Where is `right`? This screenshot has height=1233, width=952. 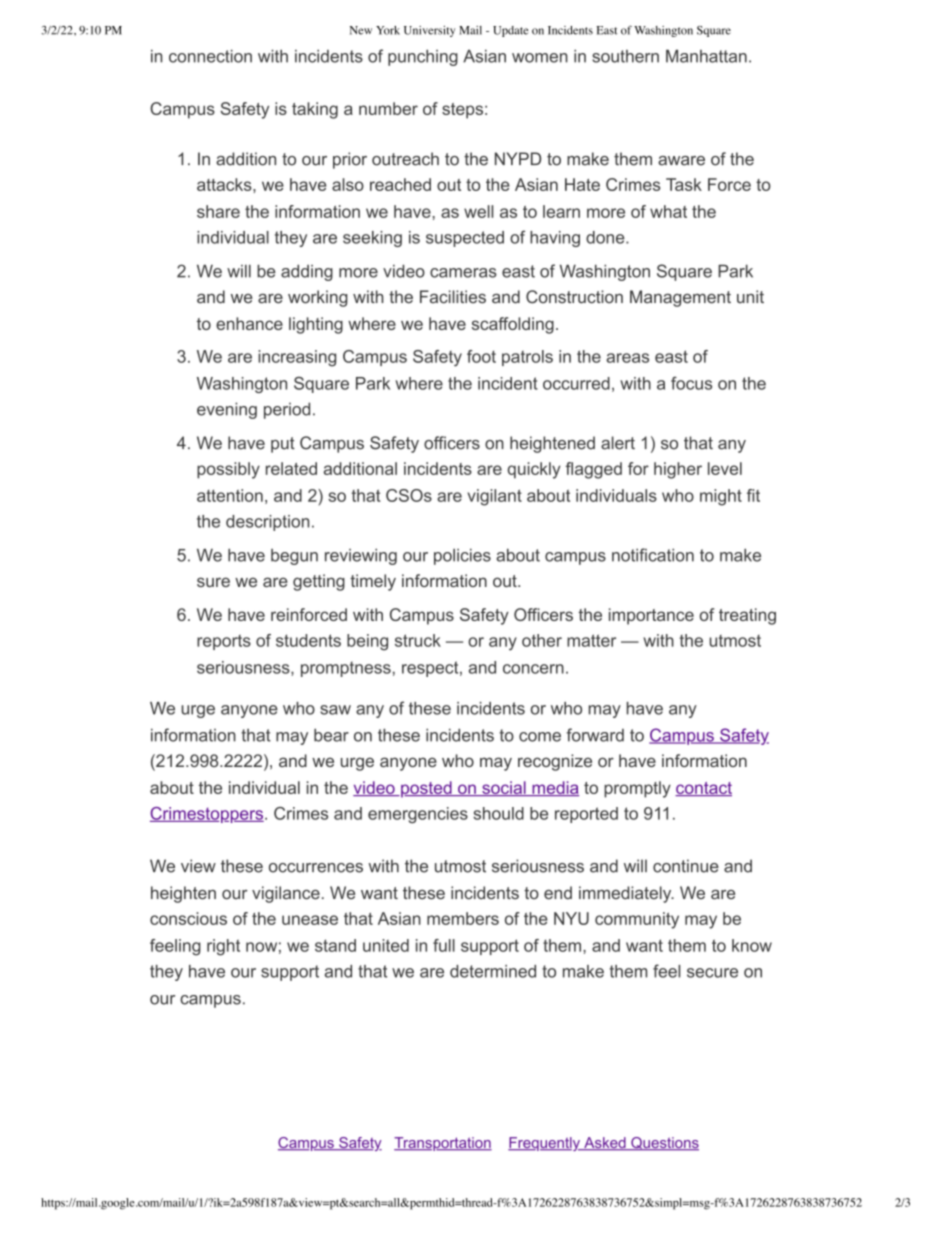
right is located at coordinates (223, 947).
